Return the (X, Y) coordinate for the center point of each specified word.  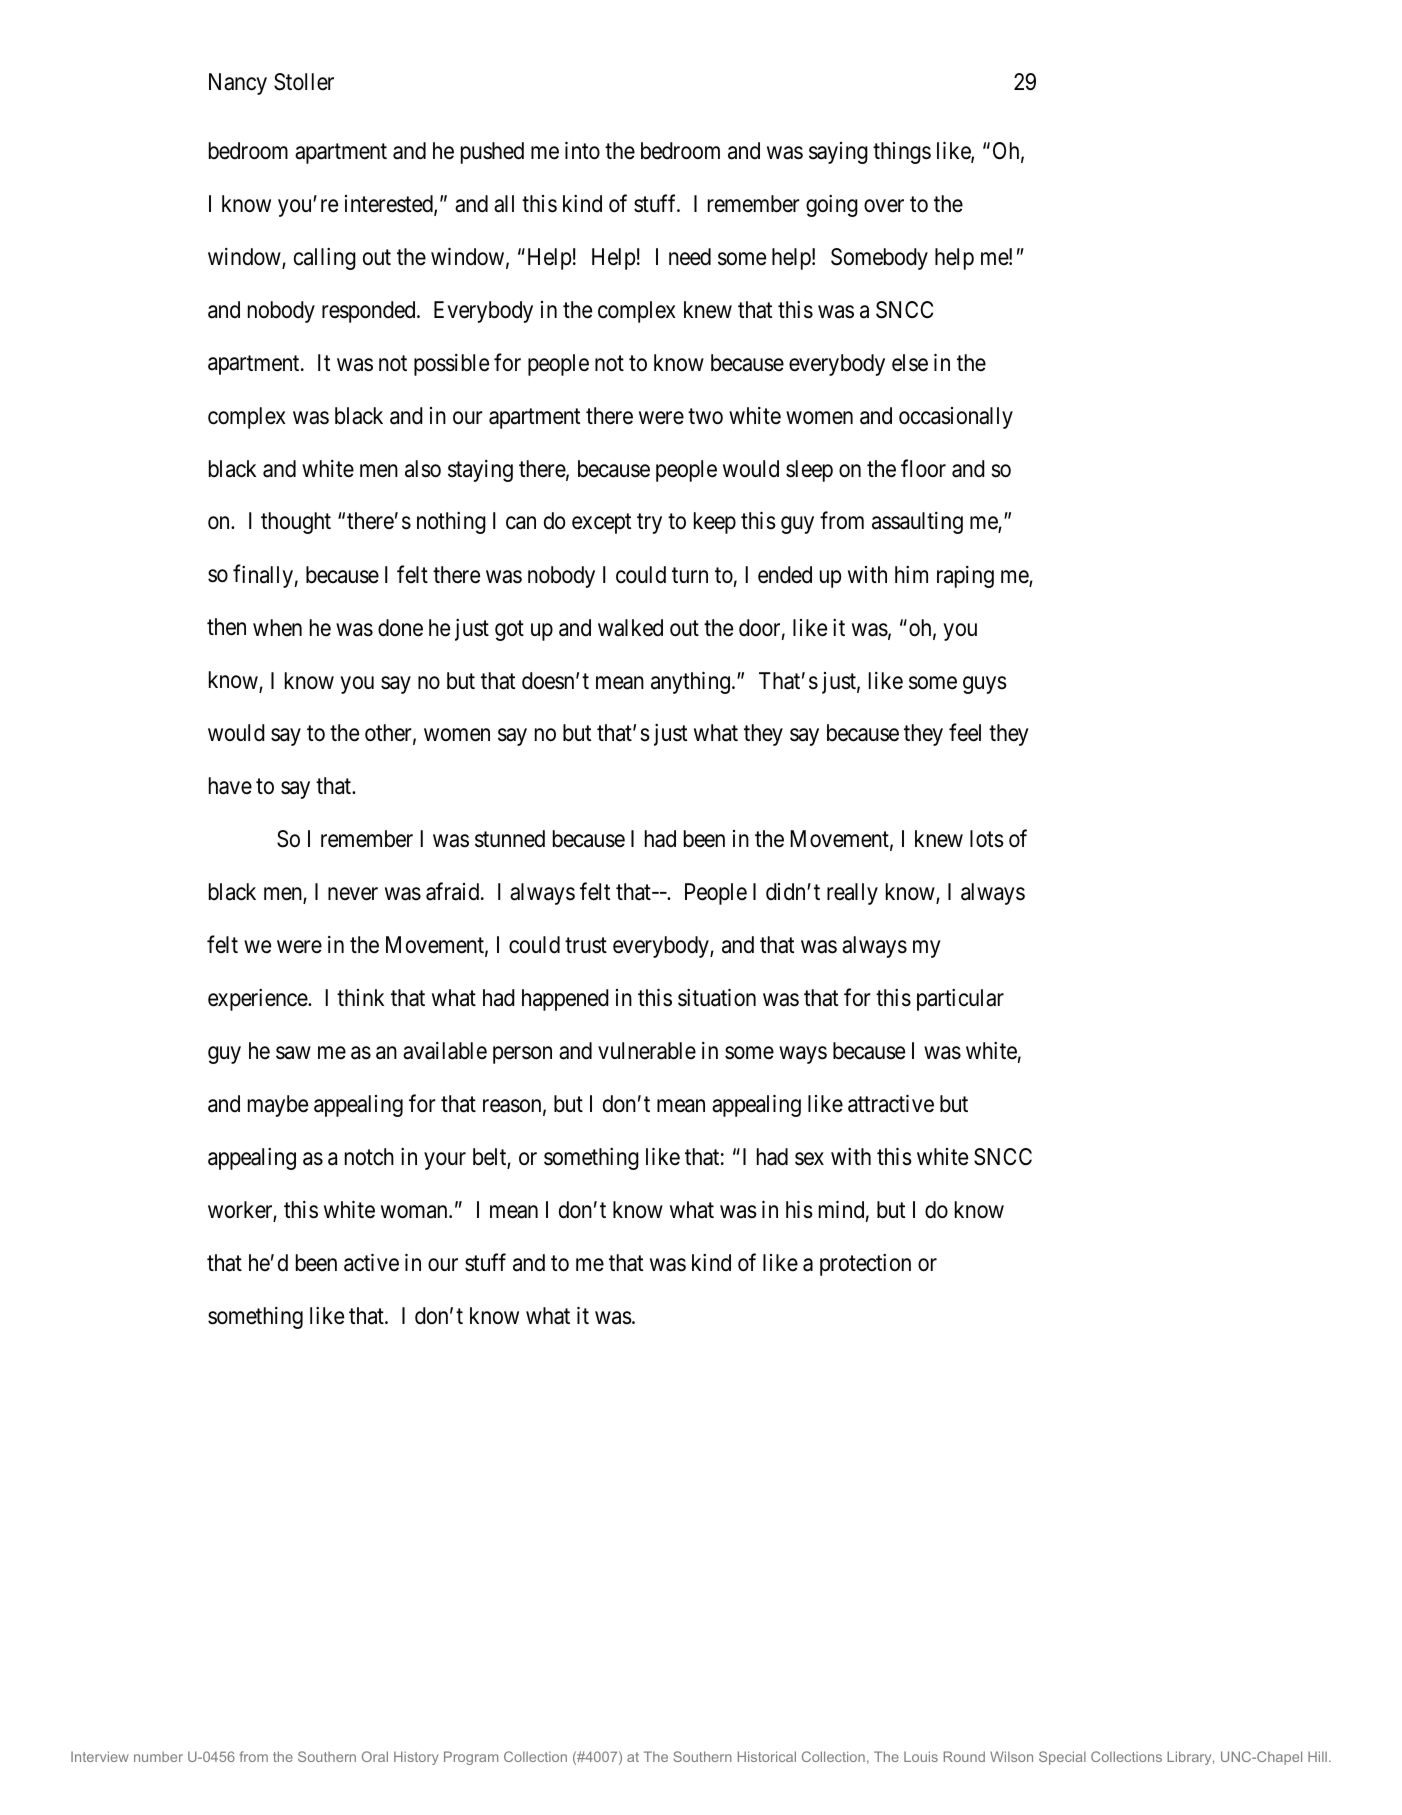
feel (965, 733)
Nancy (238, 84)
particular (960, 1000)
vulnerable (647, 1051)
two (705, 416)
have (230, 786)
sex (809, 1159)
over (884, 206)
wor (225, 1212)
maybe (278, 1106)
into (582, 150)
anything (690, 682)
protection (865, 1265)
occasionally (956, 418)
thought (296, 523)
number (158, 1756)
